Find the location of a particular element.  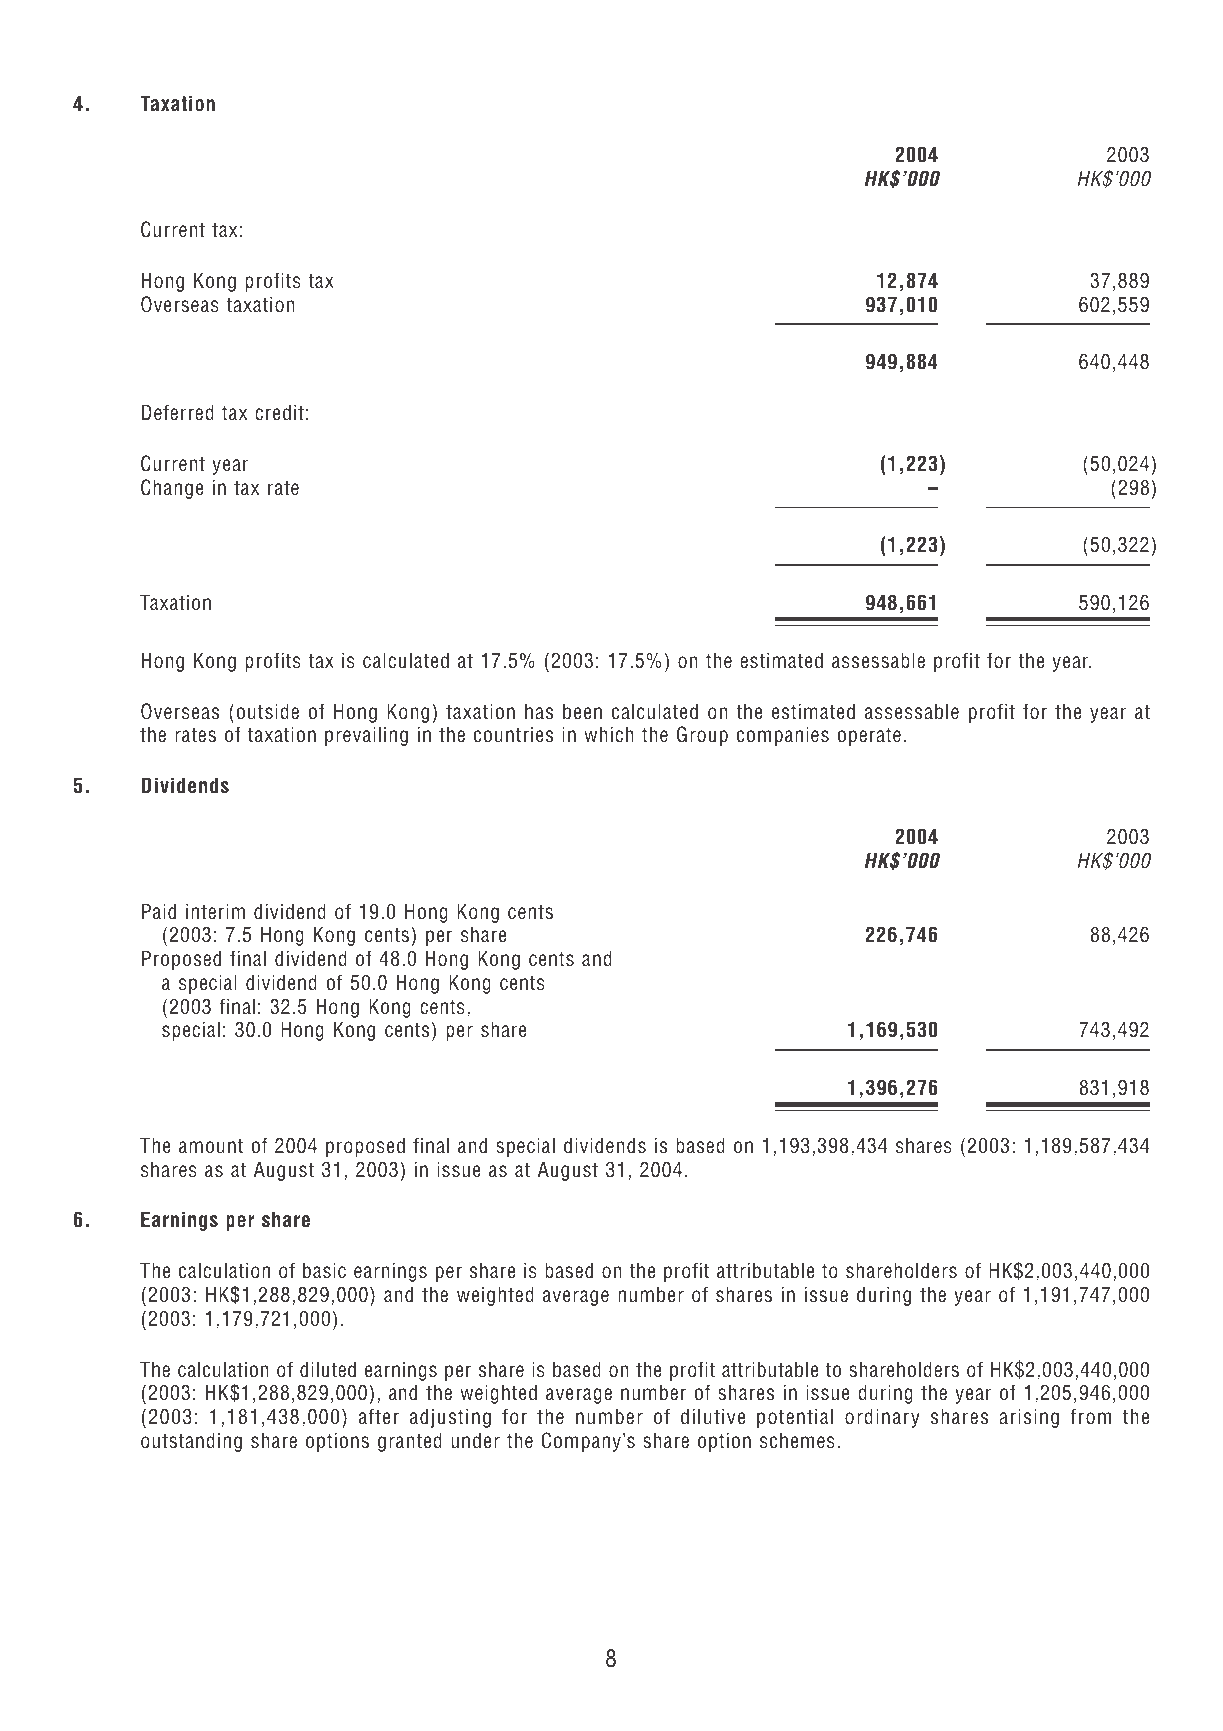

diluted is located at coordinates (328, 1369).
